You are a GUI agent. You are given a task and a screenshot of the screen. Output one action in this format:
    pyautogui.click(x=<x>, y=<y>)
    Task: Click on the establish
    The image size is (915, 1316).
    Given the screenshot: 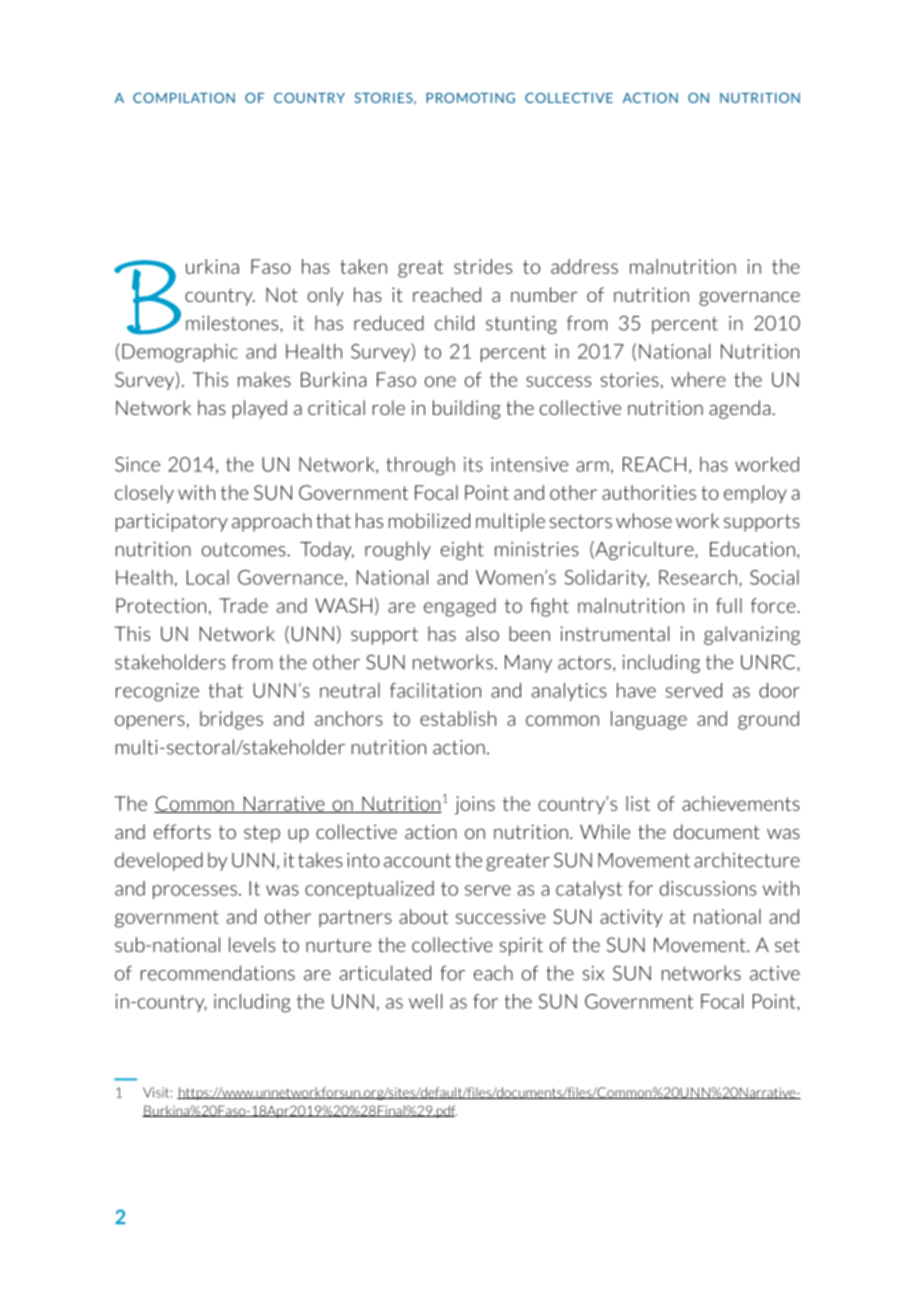 What is the action you would take?
    pyautogui.click(x=458, y=718)
